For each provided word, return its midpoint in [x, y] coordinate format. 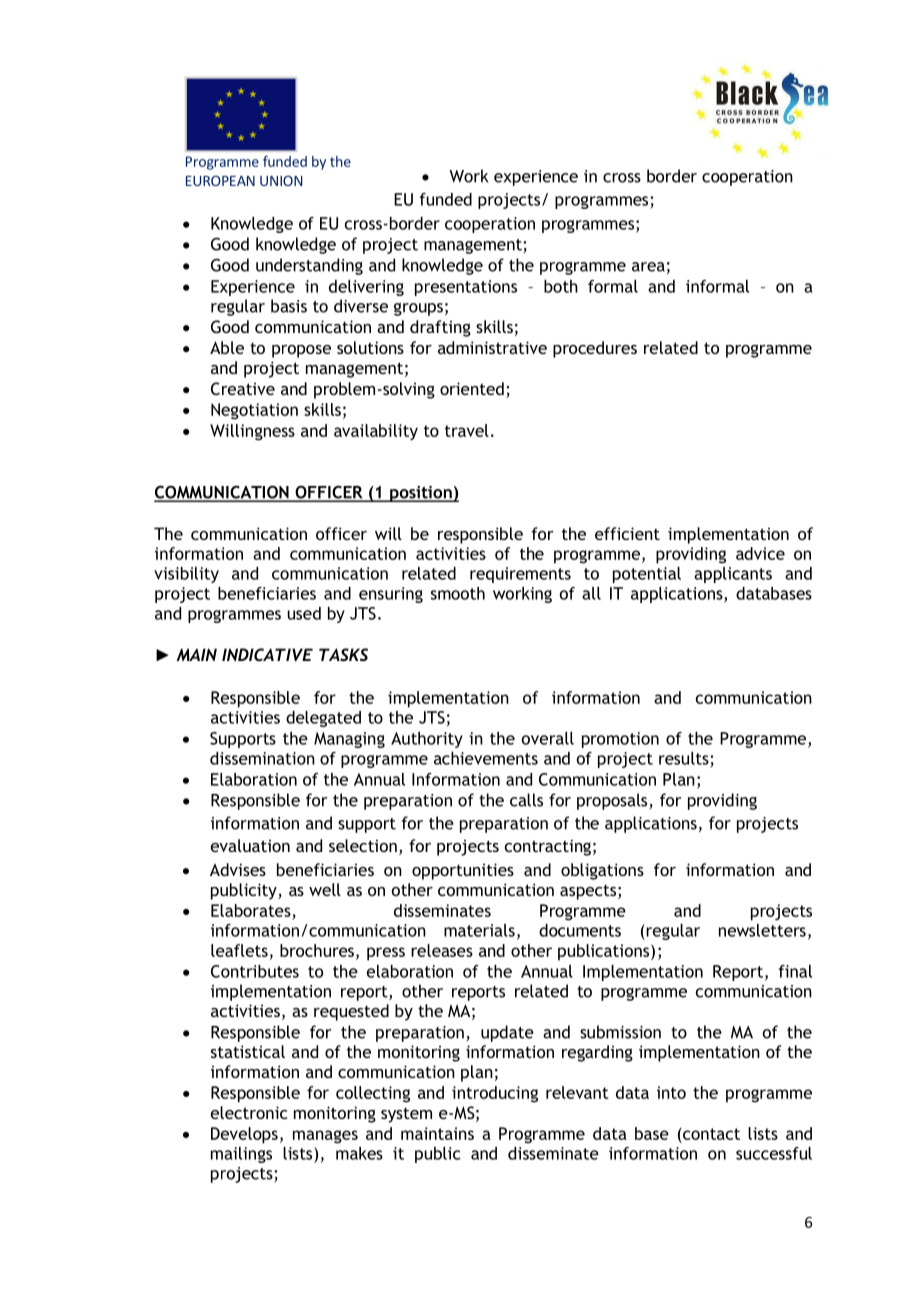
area [648, 267]
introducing [495, 1094]
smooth [458, 593]
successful [774, 1153]
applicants [733, 575]
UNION [281, 180]
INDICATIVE [267, 654]
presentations [466, 288]
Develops [244, 1135]
